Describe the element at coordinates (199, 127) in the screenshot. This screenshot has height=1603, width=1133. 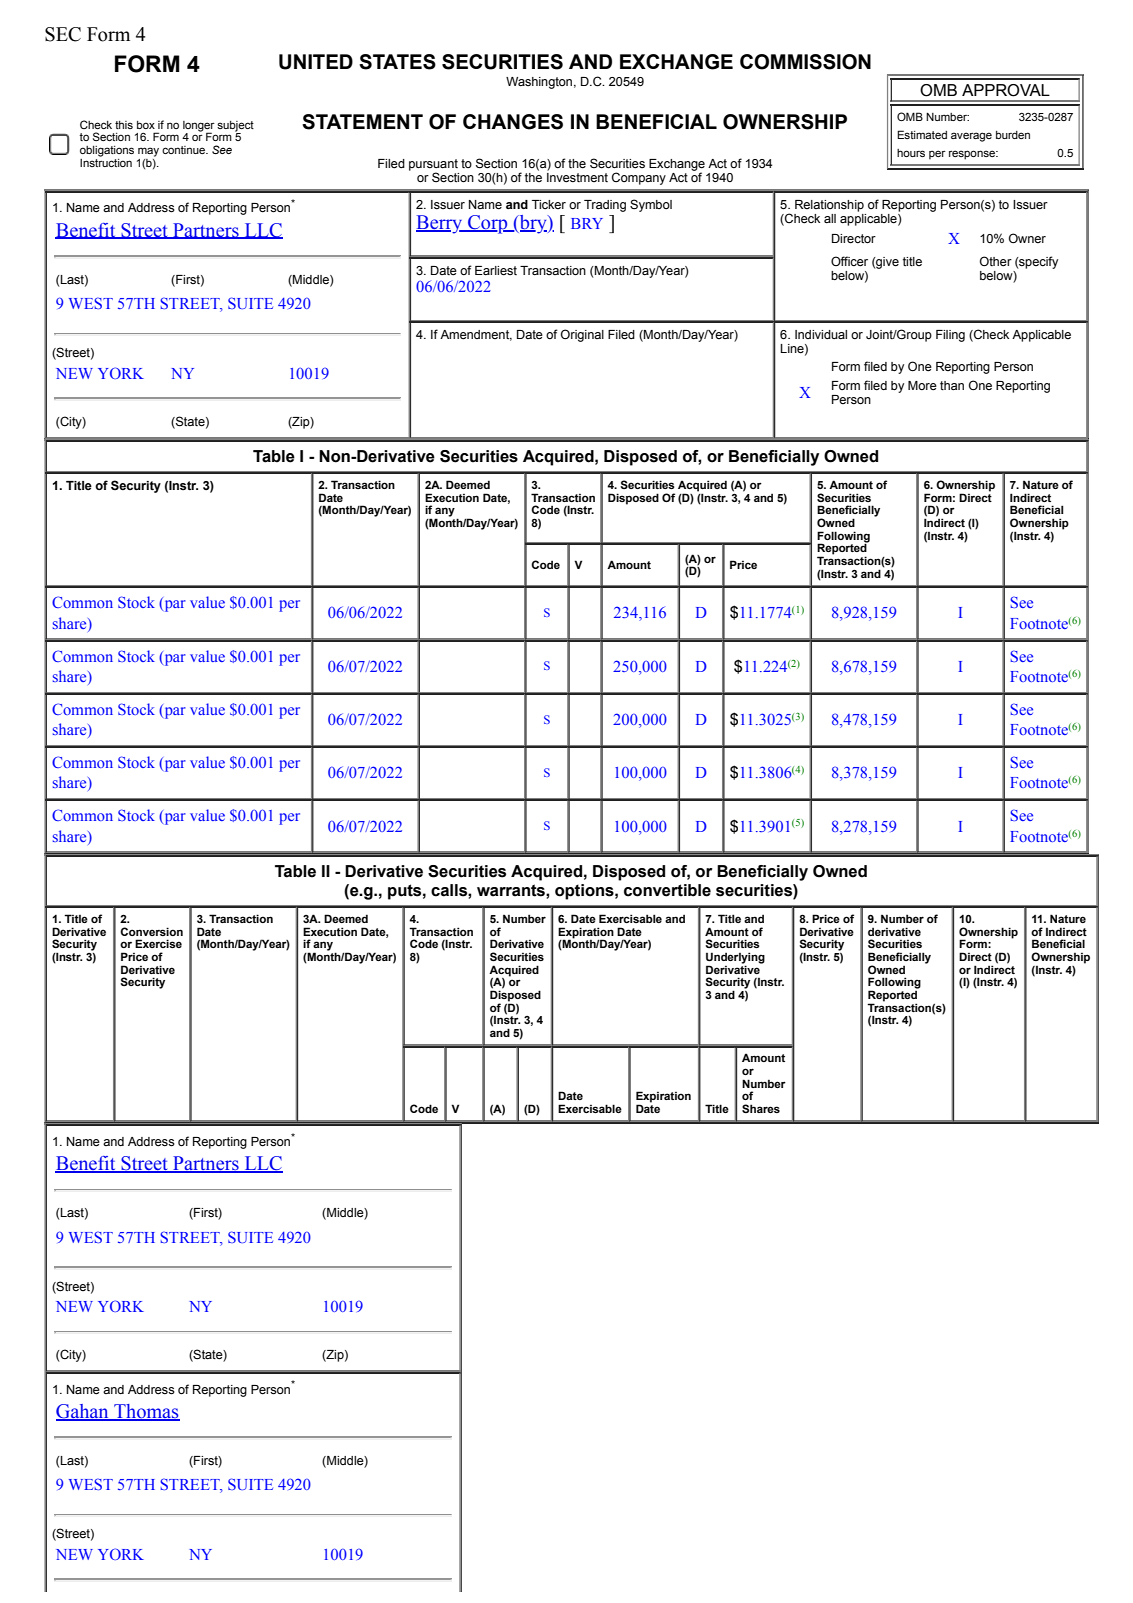
I see `longer` at that location.
